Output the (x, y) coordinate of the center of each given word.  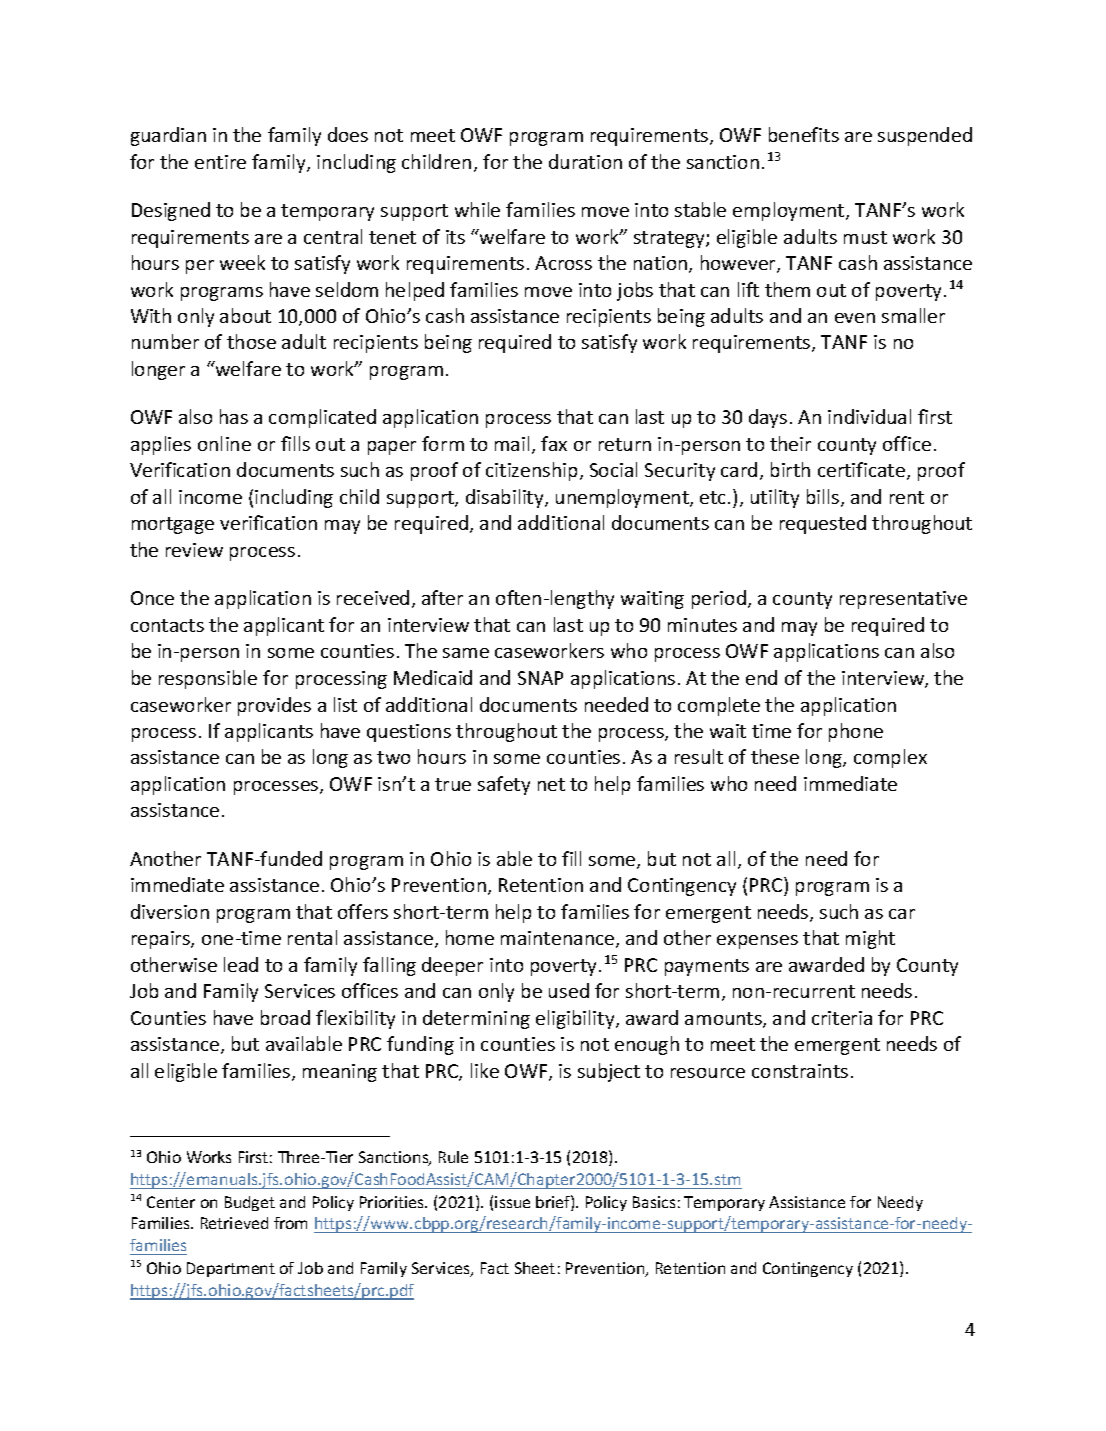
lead (241, 964)
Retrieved (234, 1223)
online (224, 443)
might (870, 939)
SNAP (540, 678)
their (790, 443)
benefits (804, 134)
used (569, 990)
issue (512, 1202)
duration (585, 161)
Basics (654, 1202)
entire (220, 162)
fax (554, 443)
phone (856, 732)
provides (274, 706)
